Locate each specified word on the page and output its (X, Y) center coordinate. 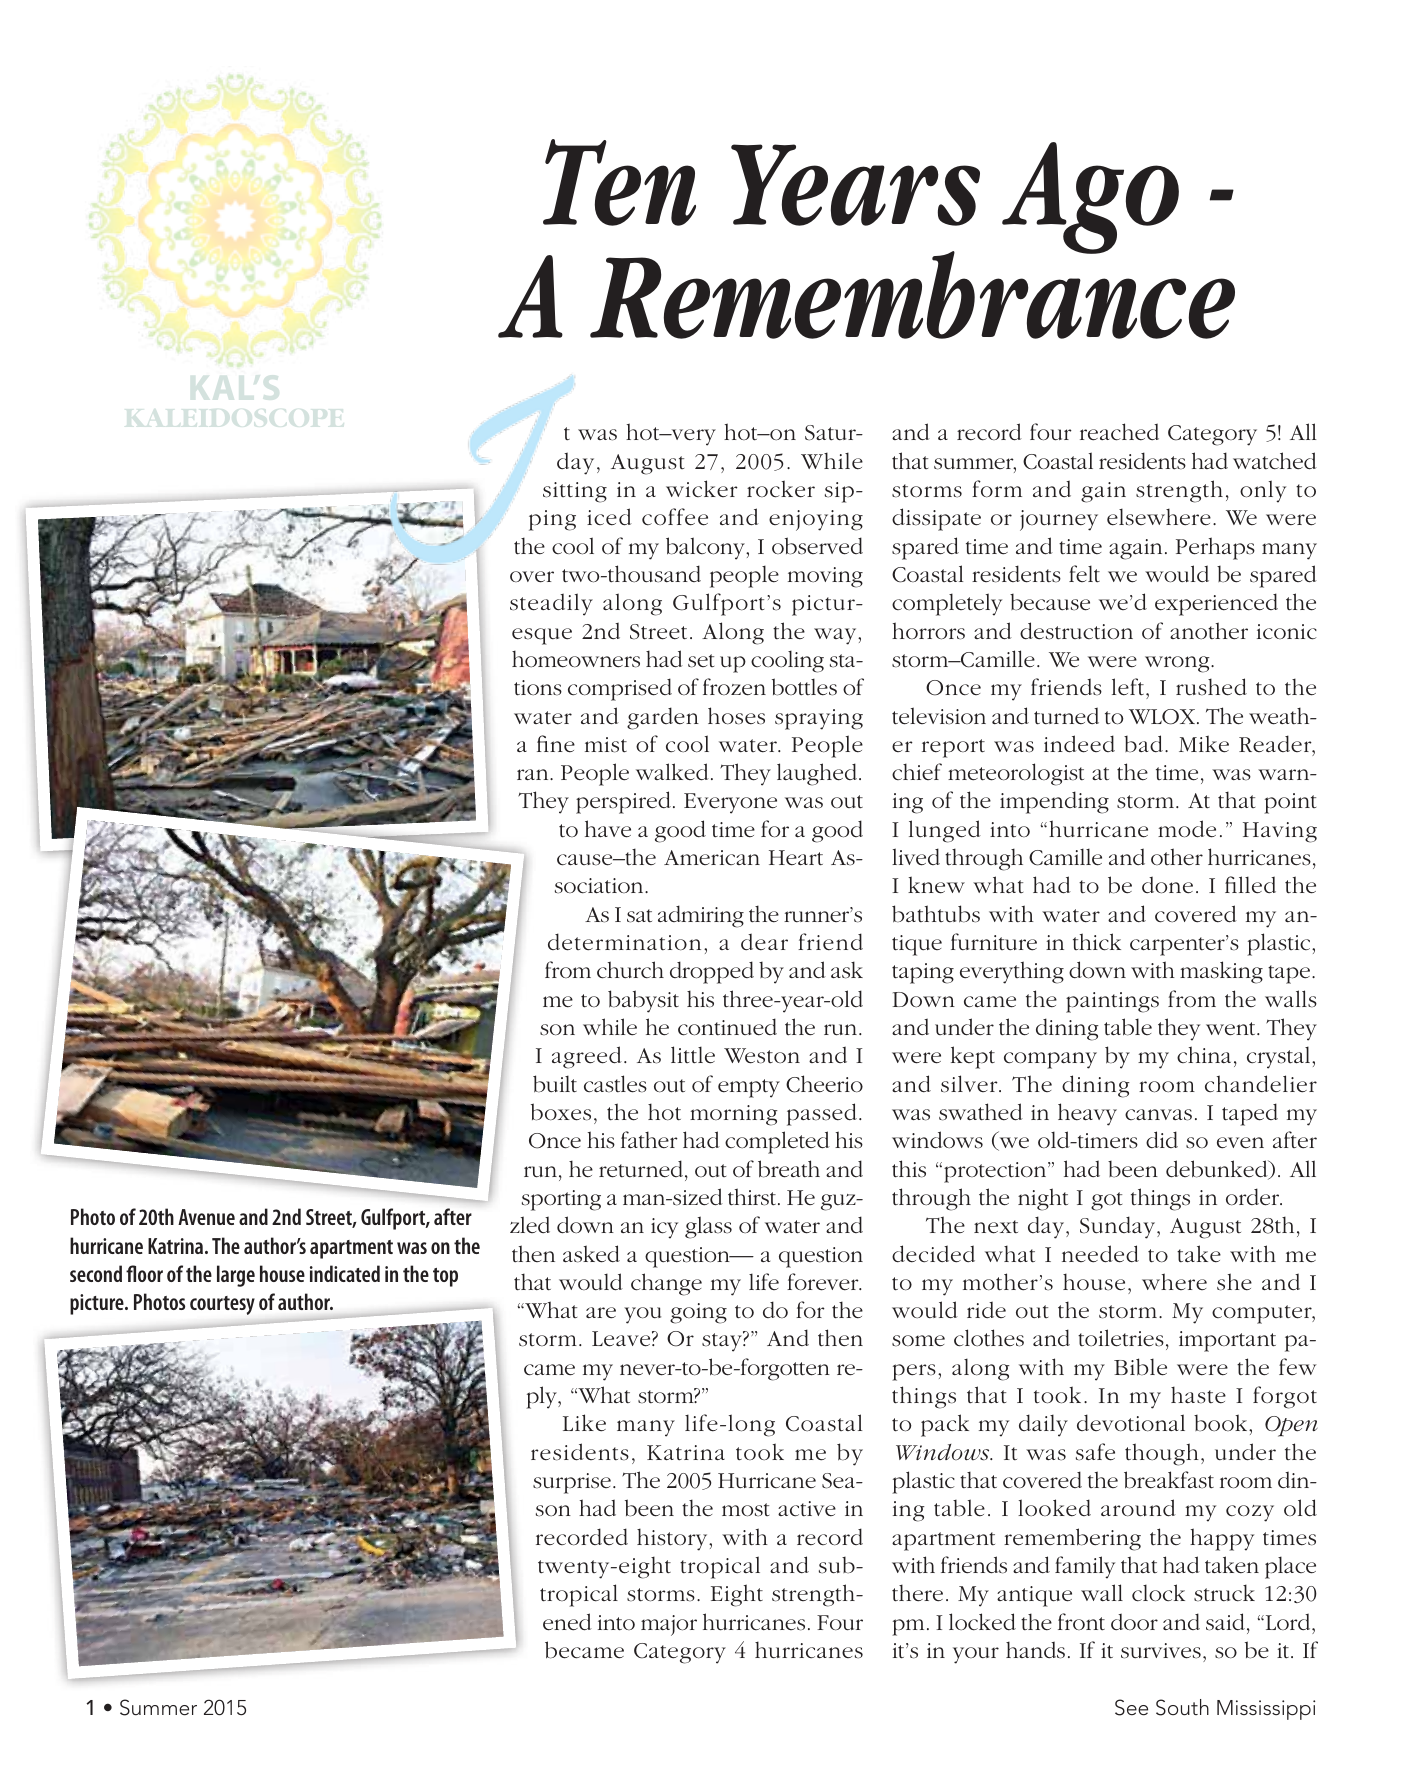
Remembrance (912, 294)
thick (1097, 942)
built (555, 1084)
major (669, 1625)
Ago (1090, 198)
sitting (575, 492)
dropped (712, 972)
